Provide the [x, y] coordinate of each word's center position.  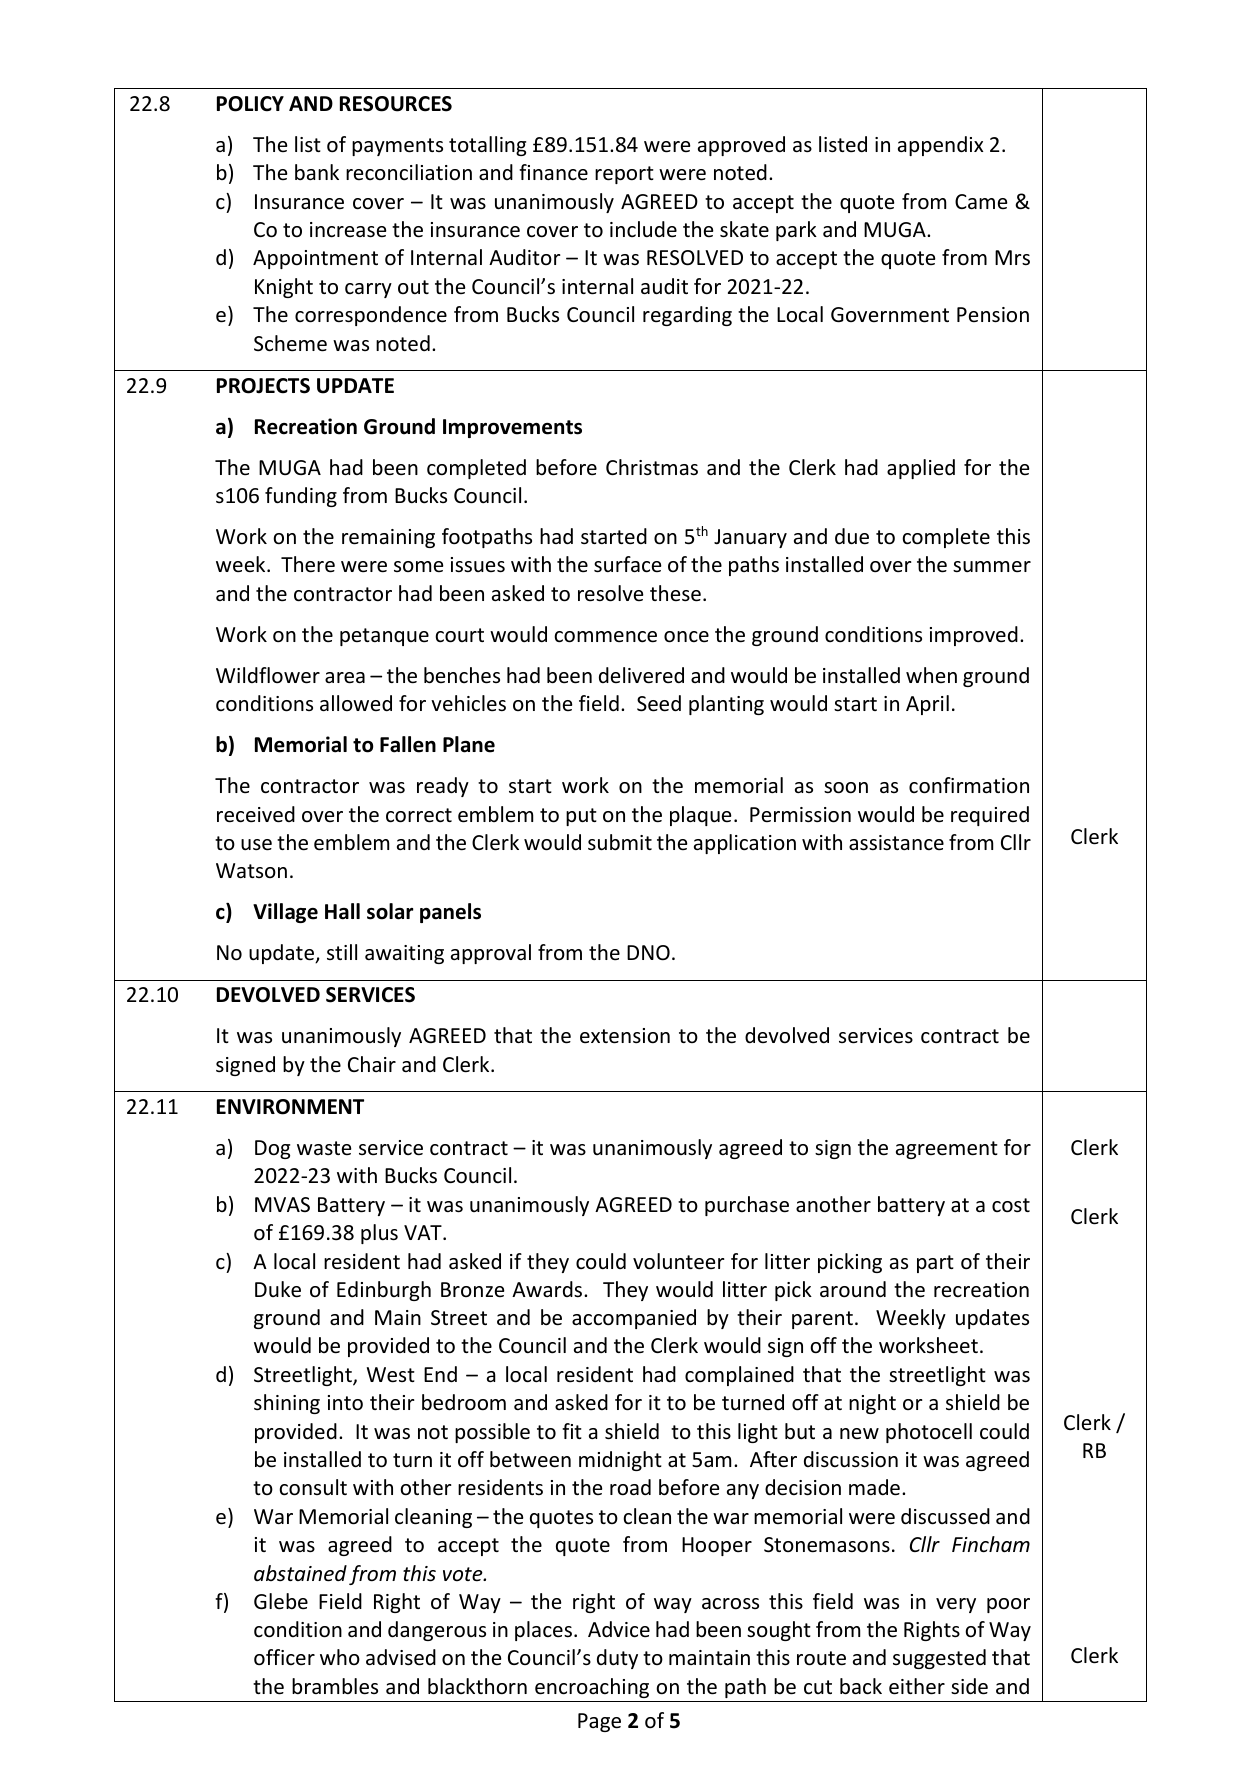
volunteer [679, 1261]
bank [317, 172]
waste [324, 1148]
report [624, 175]
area [345, 678]
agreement [947, 1150]
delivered [641, 675]
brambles [335, 1686]
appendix [940, 146]
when [931, 675]
